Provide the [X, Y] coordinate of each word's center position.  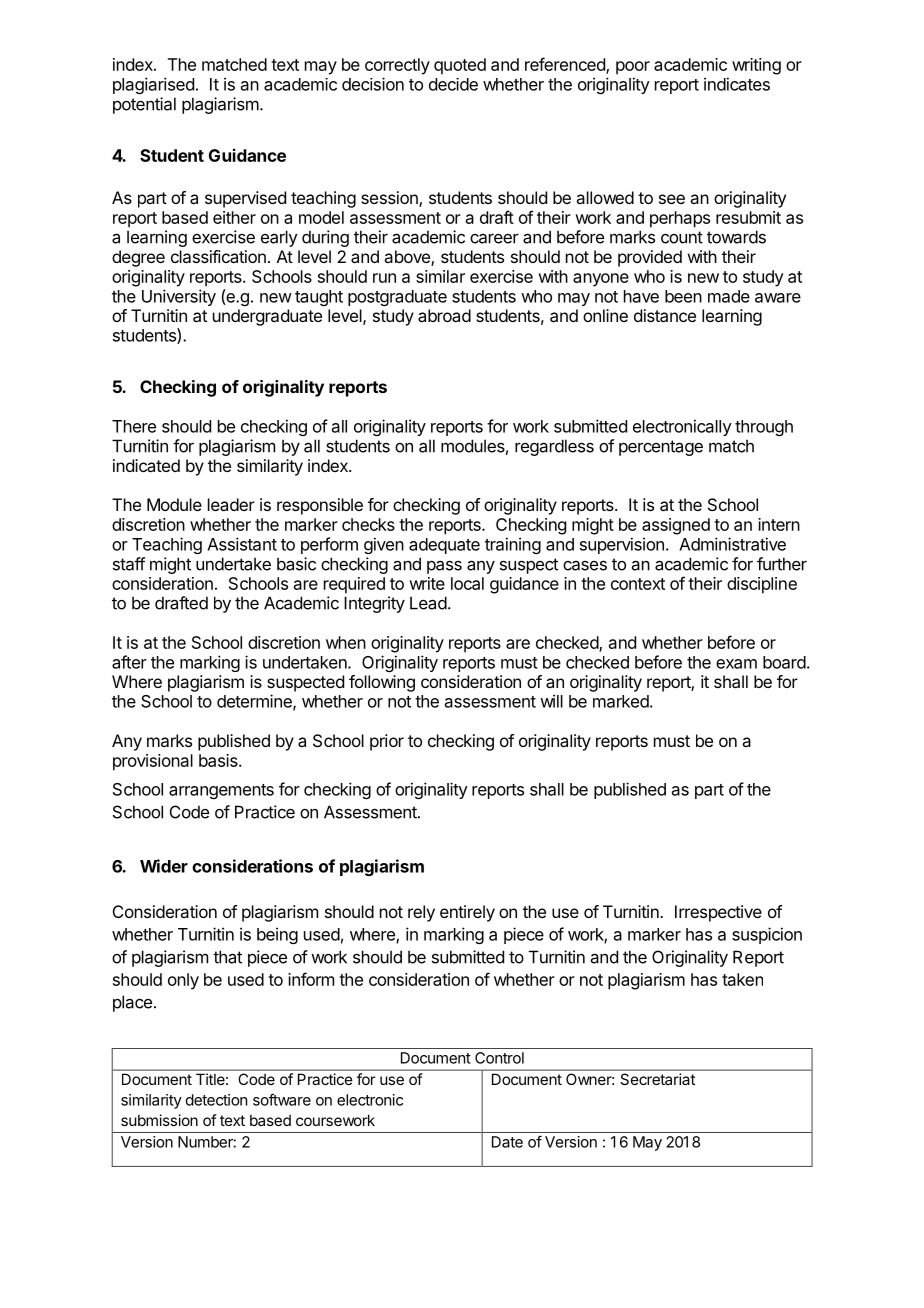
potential [144, 105]
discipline [762, 585]
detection [216, 1100]
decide [453, 84]
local [467, 583]
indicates [737, 84]
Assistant [242, 544]
